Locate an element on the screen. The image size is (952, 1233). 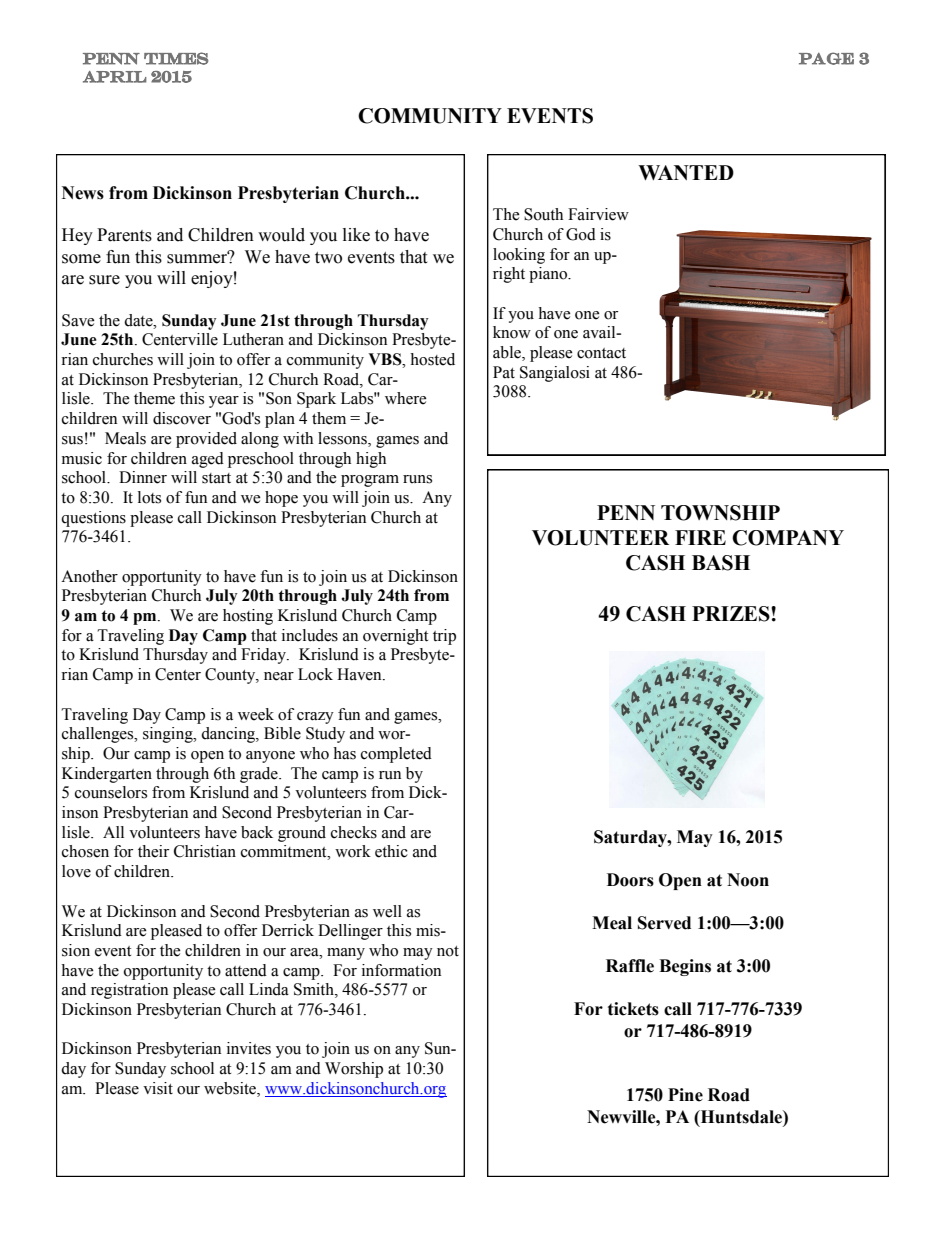
PRIZES is located at coordinates (732, 614).
